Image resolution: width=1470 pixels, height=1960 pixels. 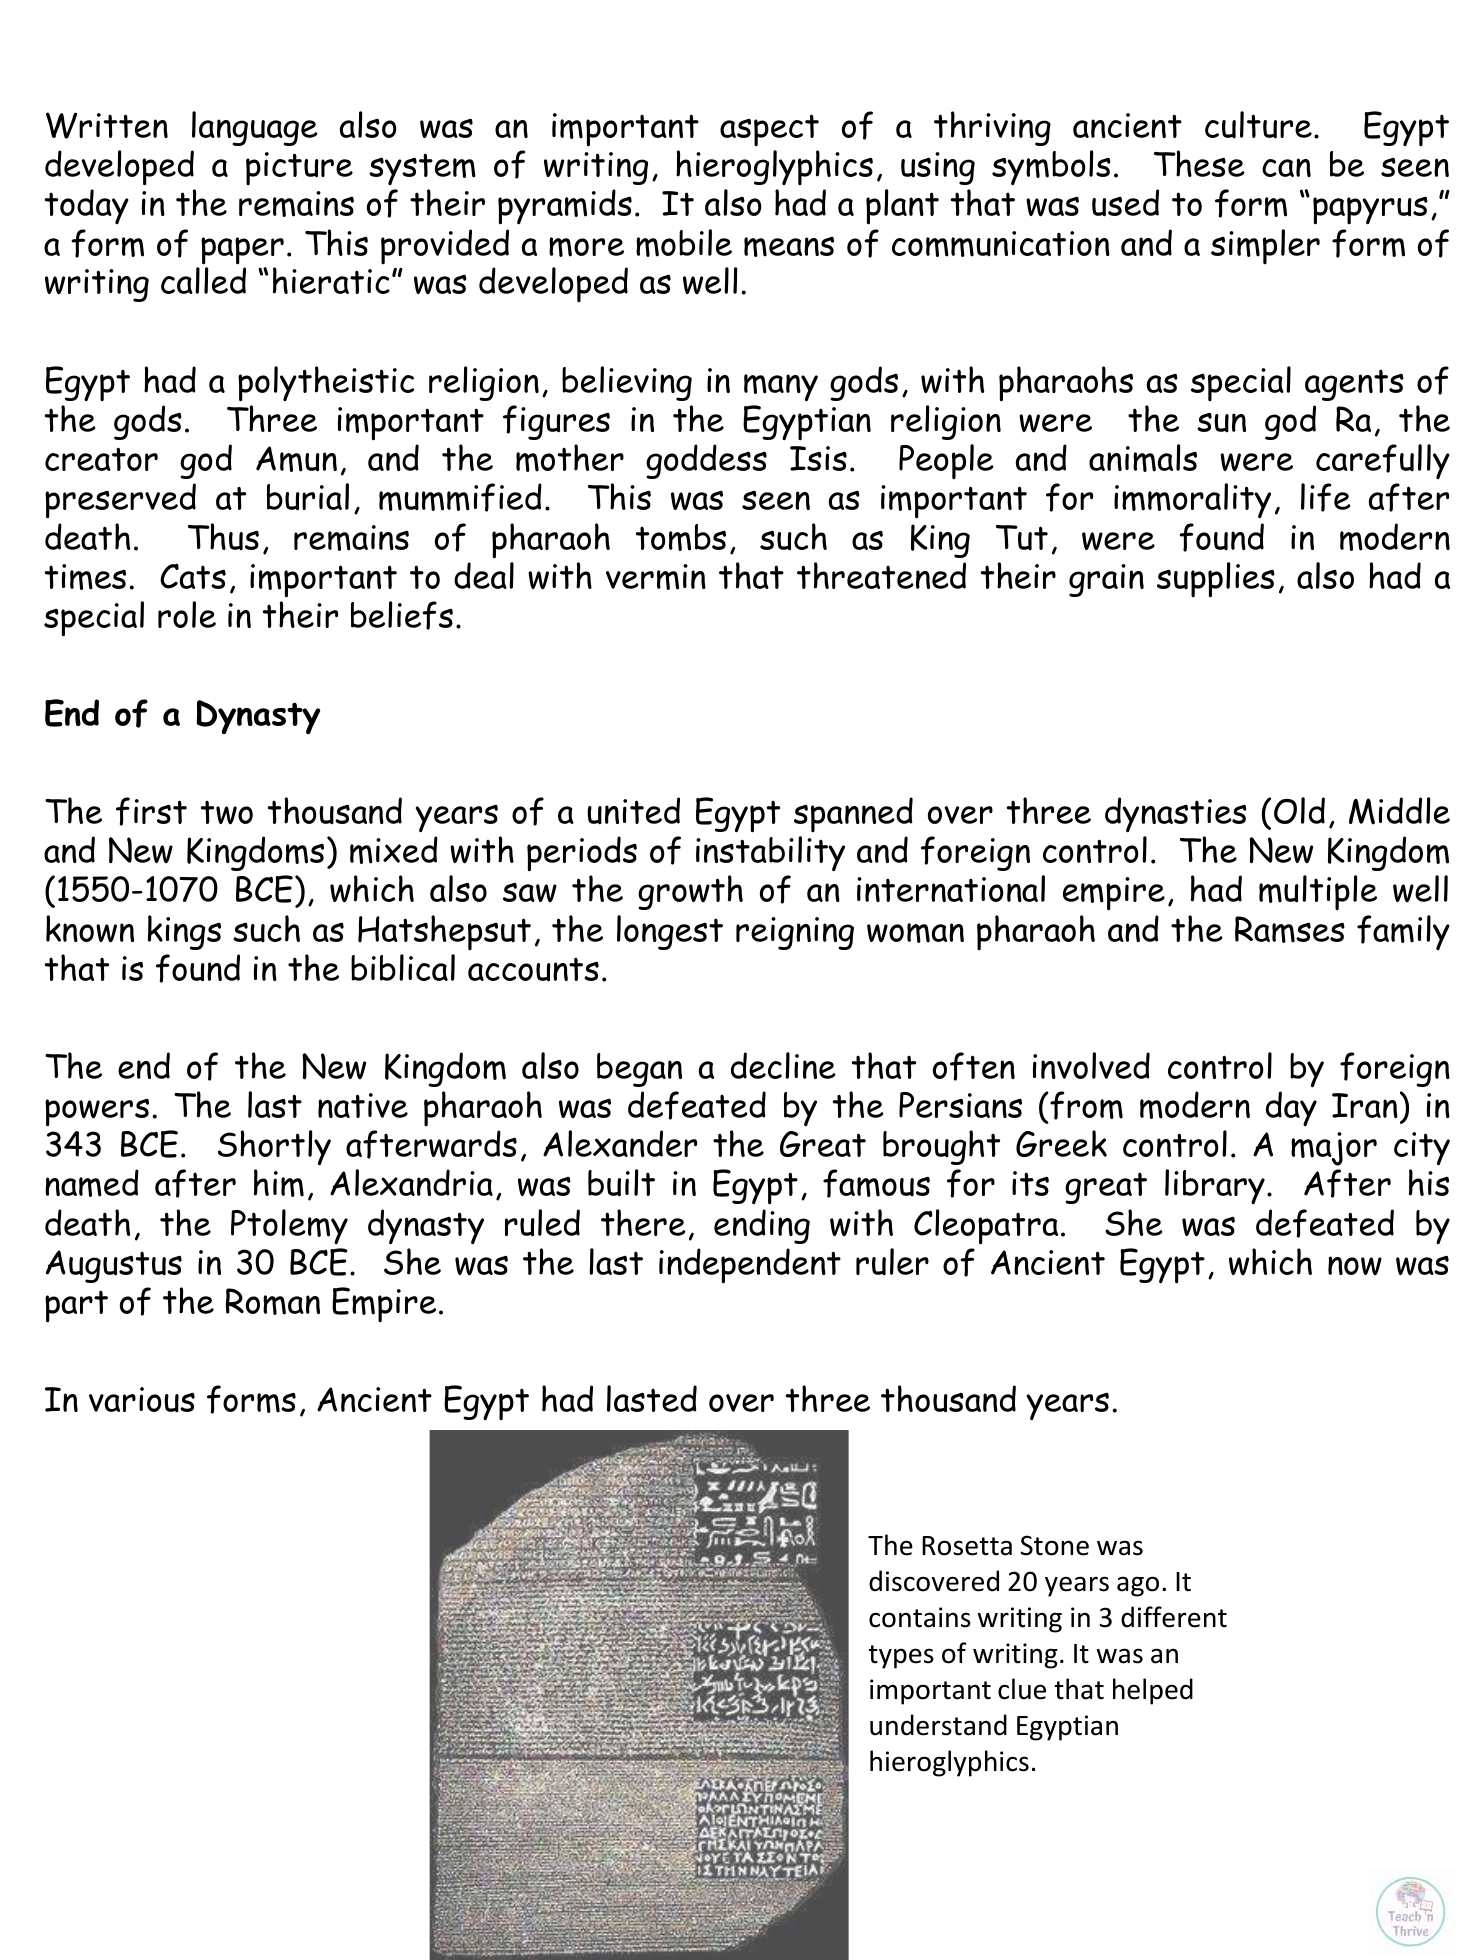 I want to click on reigning, so click(x=795, y=933).
